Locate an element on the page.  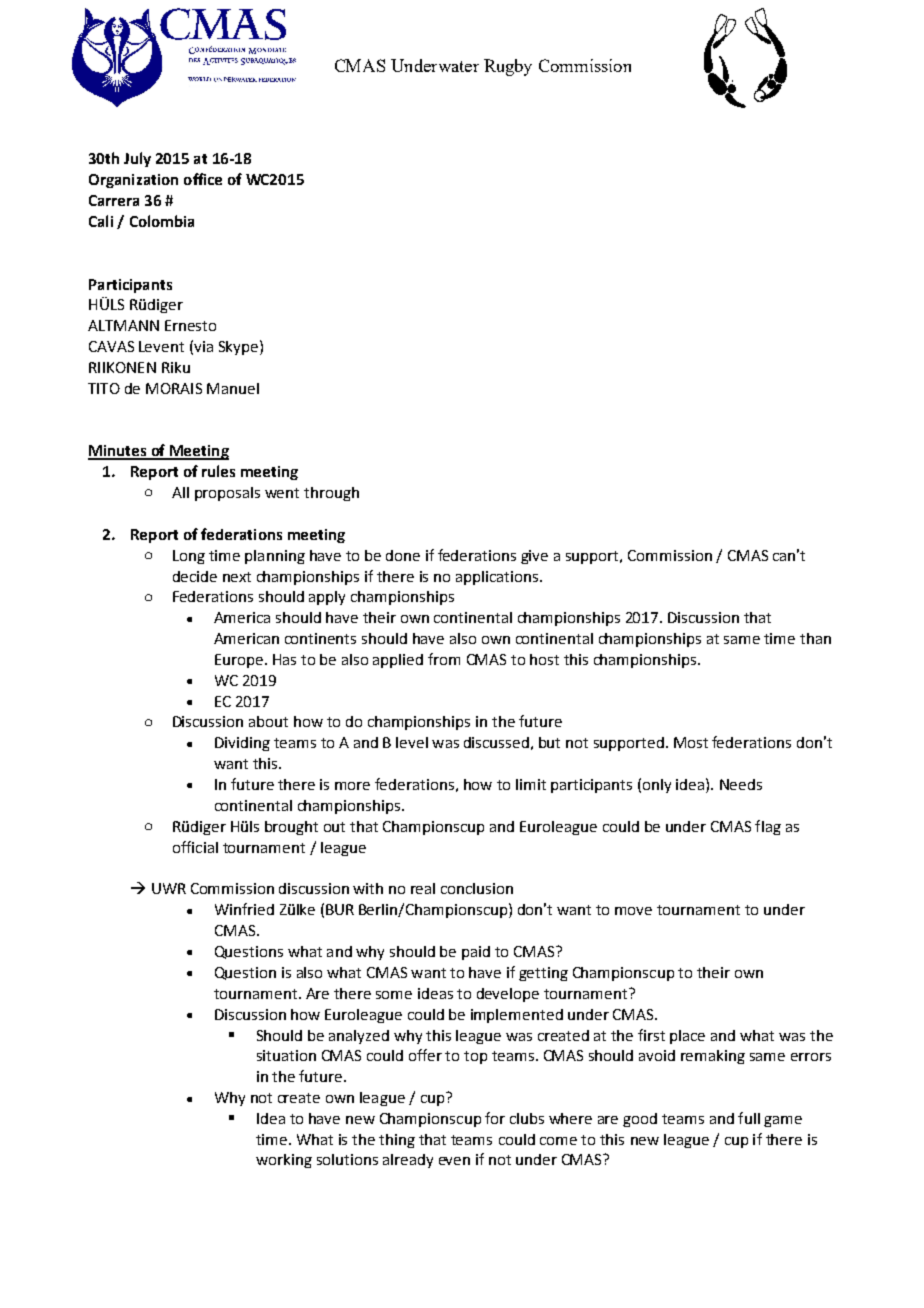
July is located at coordinates (137, 159).
